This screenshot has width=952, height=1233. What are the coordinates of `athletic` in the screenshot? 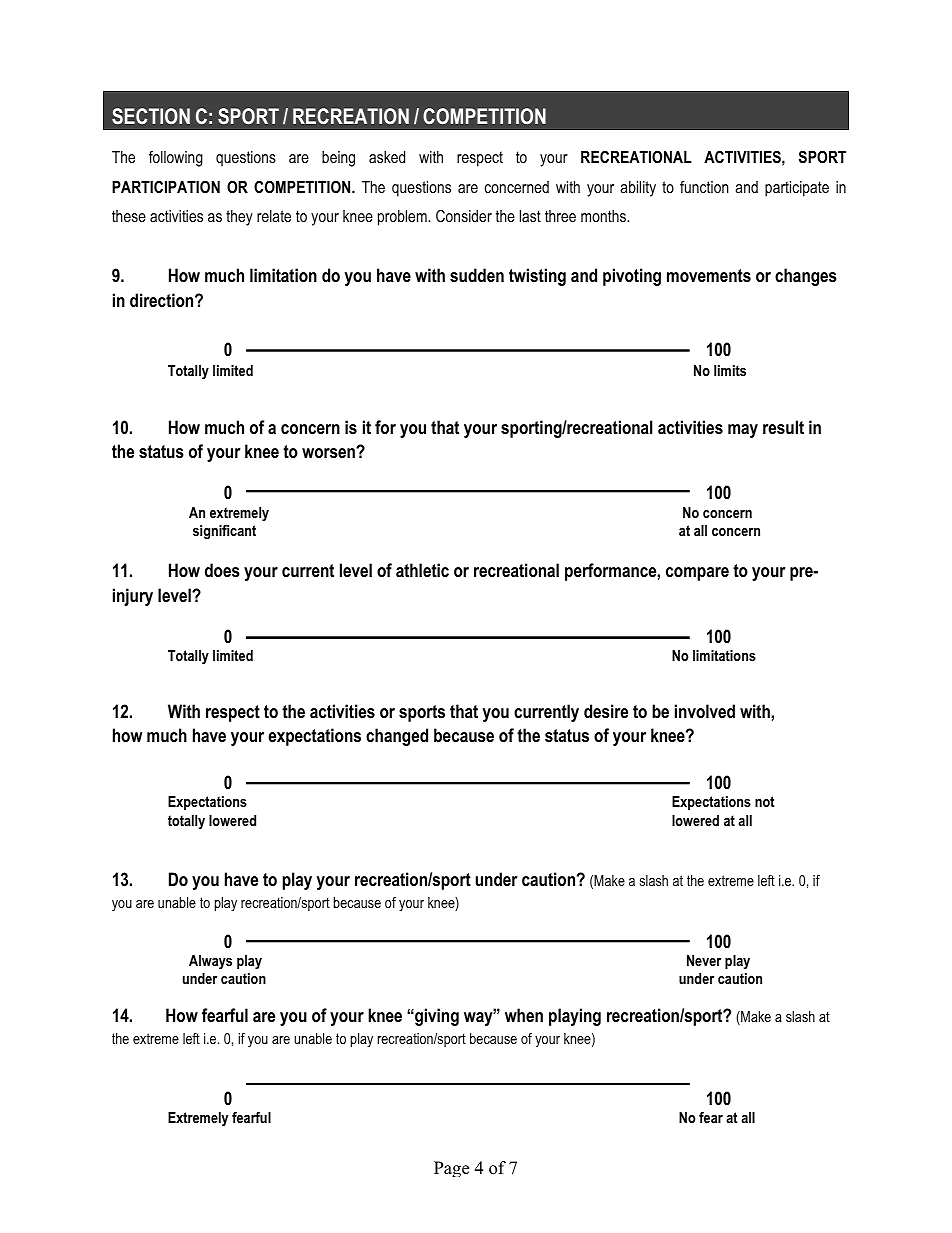 It's located at (422, 570).
